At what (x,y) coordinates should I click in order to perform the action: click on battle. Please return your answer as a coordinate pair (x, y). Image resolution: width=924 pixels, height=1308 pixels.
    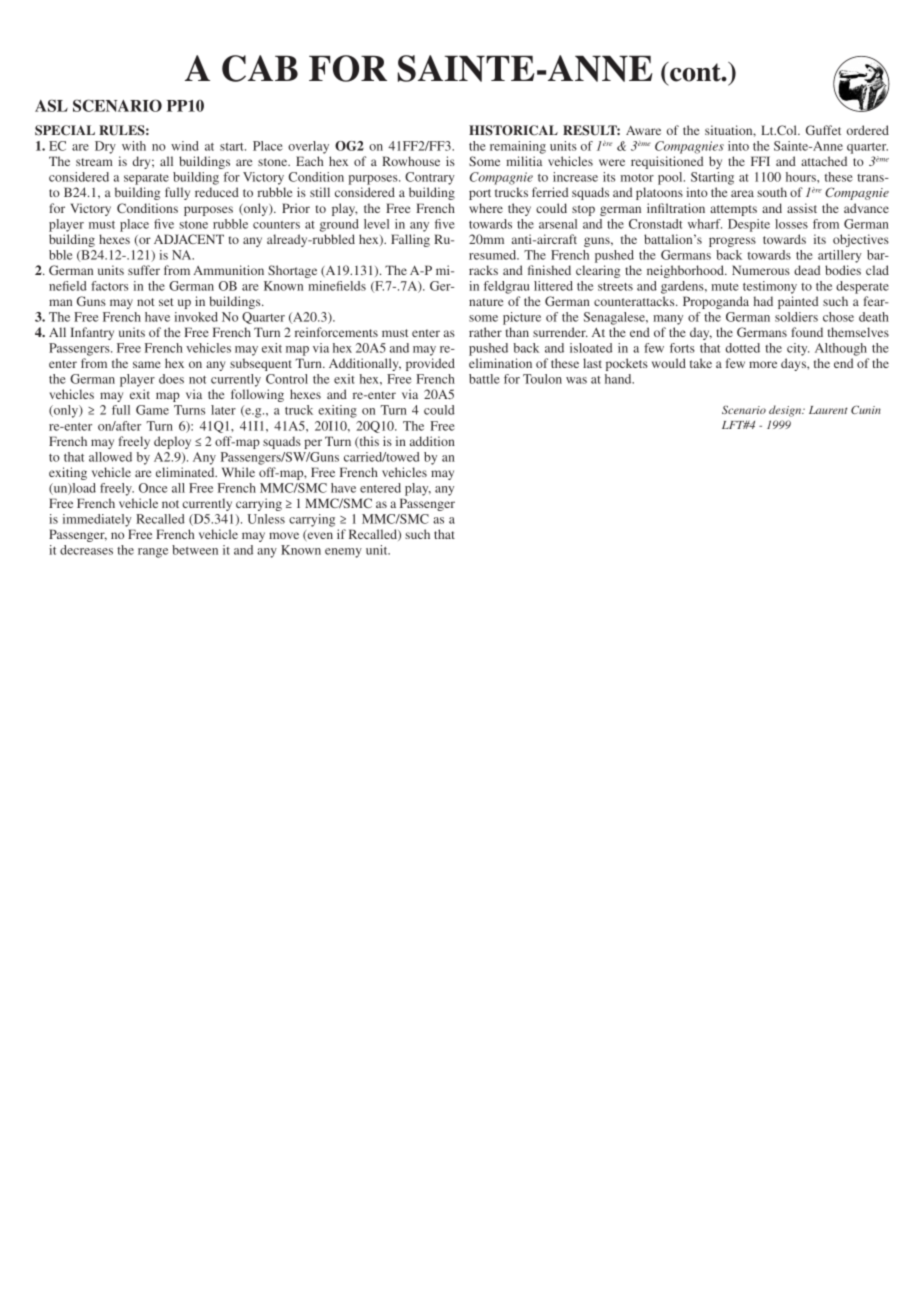
    Looking at the image, I should click on (484, 379).
